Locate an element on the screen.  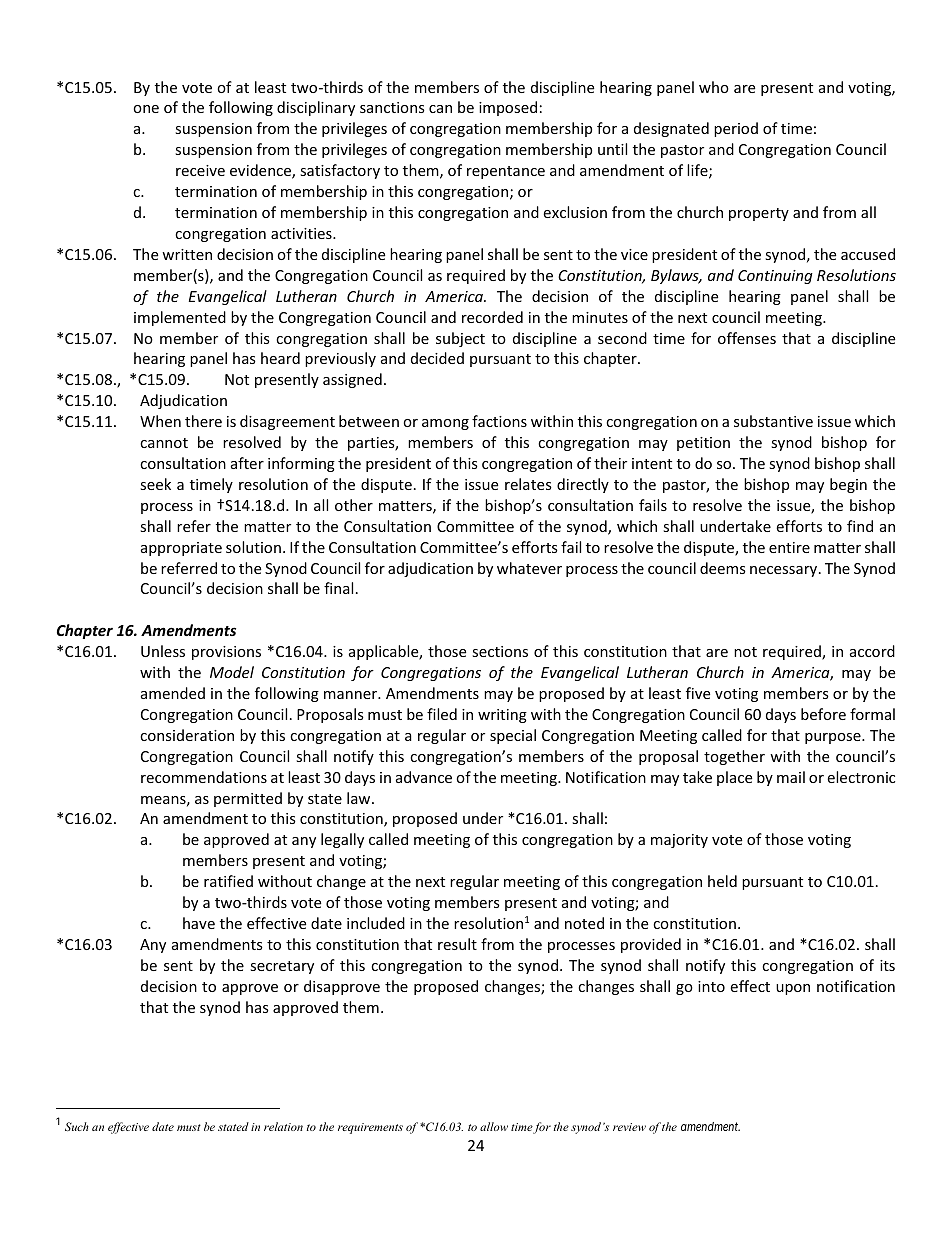
necessary is located at coordinates (785, 571).
